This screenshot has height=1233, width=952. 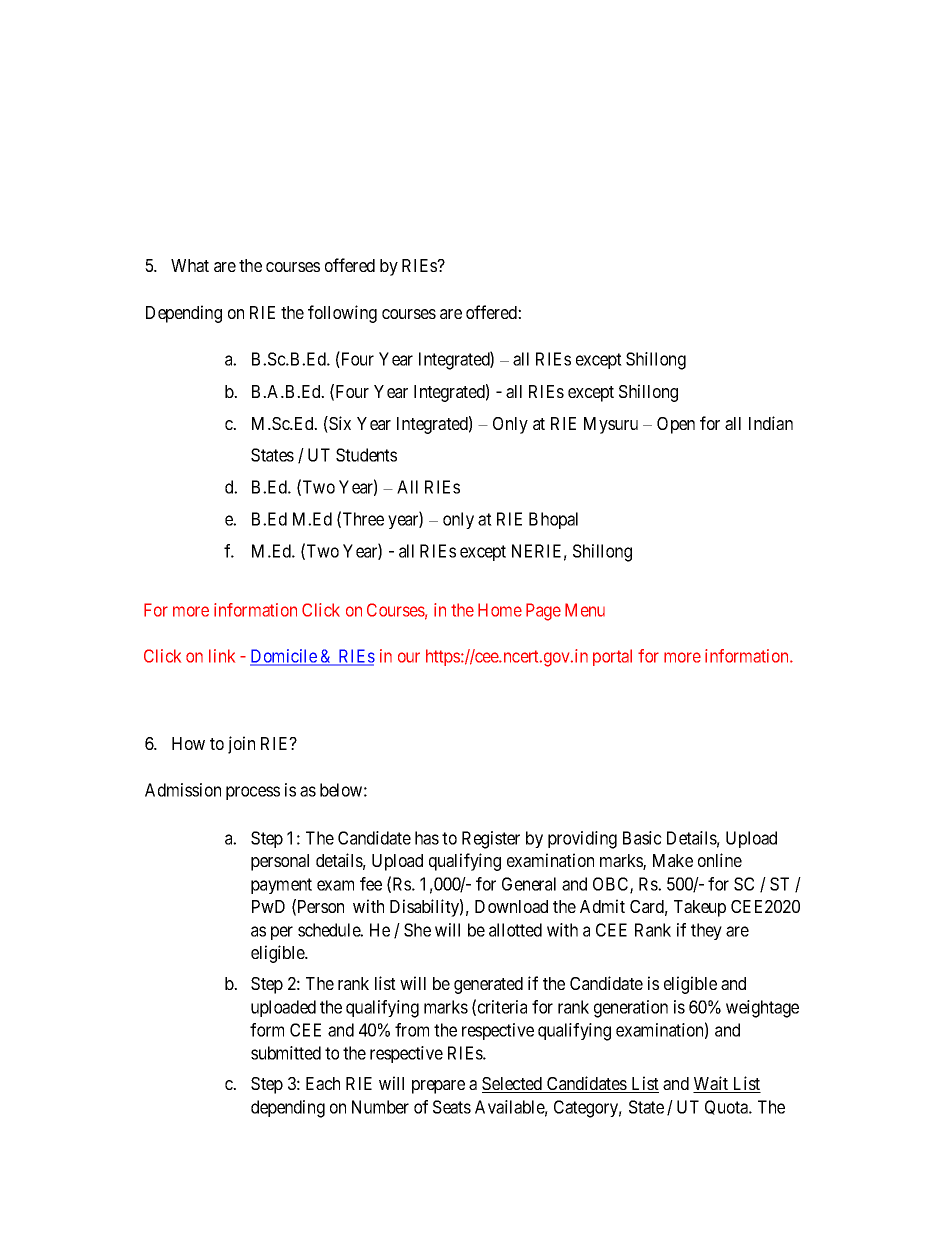 I want to click on Menu, so click(x=585, y=610).
